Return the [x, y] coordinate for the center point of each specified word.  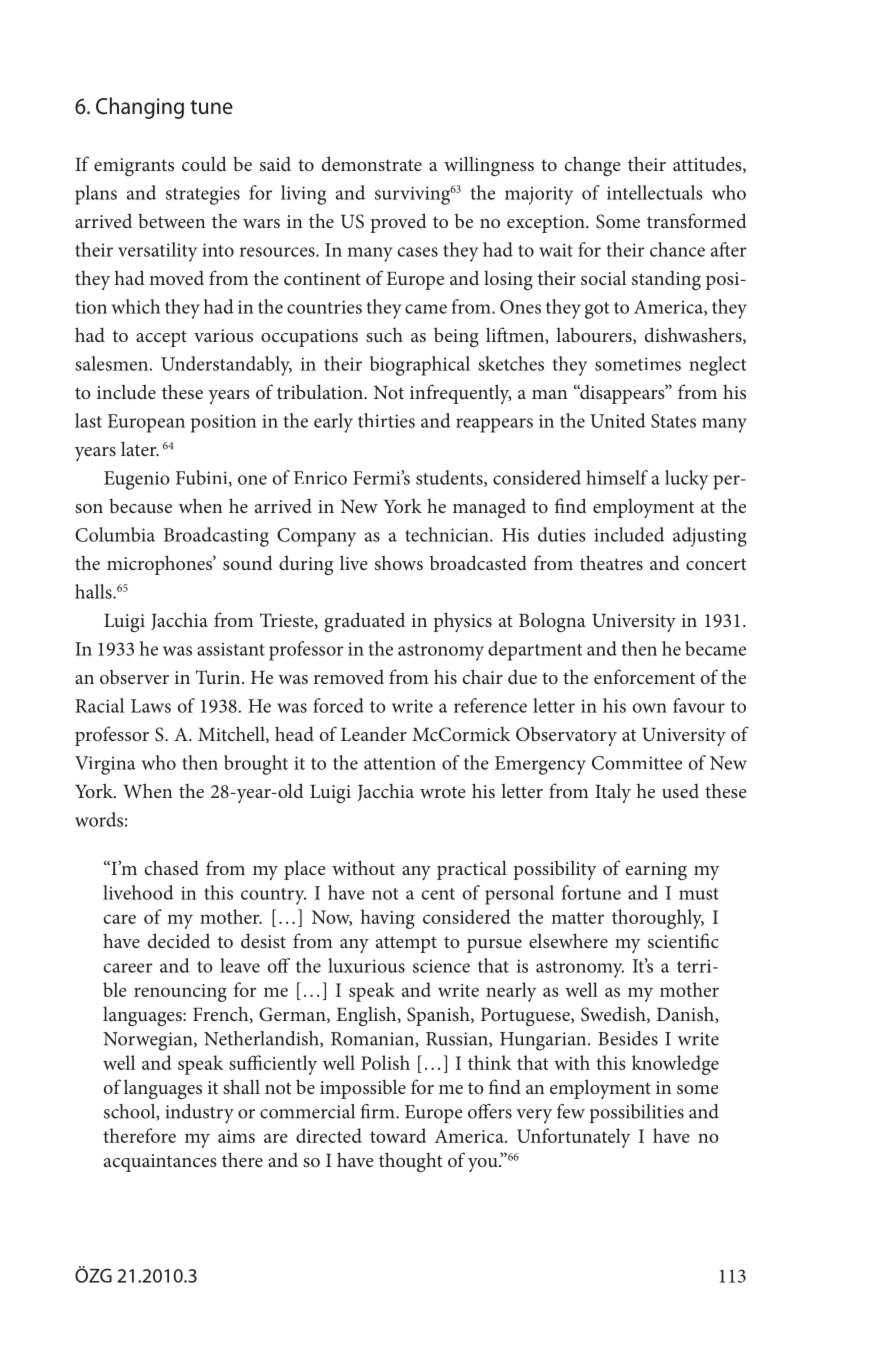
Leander [374, 733]
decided [179, 940]
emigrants [134, 167]
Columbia [115, 534]
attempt [406, 944]
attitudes [708, 164]
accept [161, 338]
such [384, 334]
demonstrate [372, 163]
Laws [151, 706]
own [650, 708]
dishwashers [694, 335]
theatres [611, 562]
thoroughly [658, 919]
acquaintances [160, 1163]
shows [399, 563]
